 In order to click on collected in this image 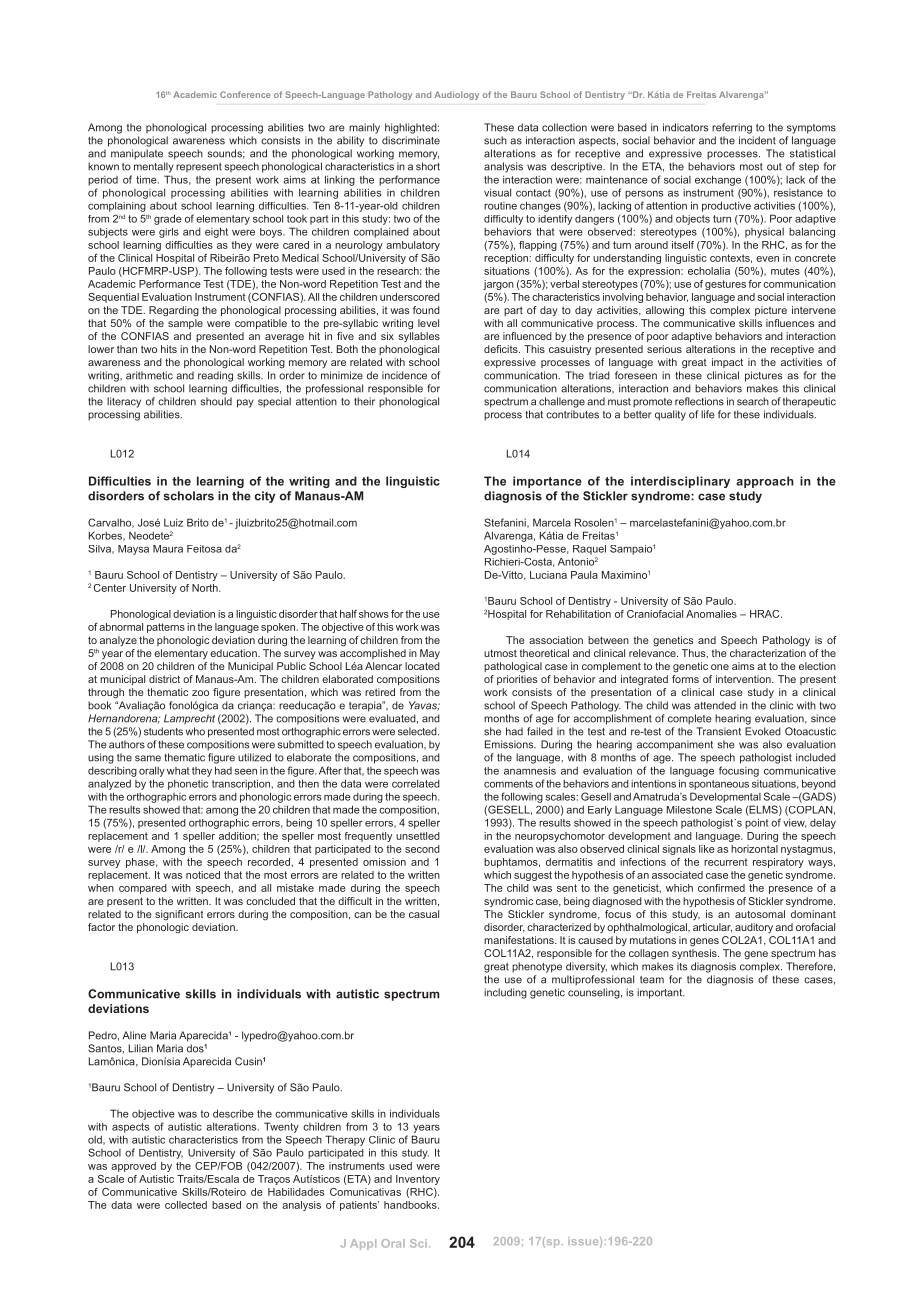, I will do `click(186, 1205)`.
